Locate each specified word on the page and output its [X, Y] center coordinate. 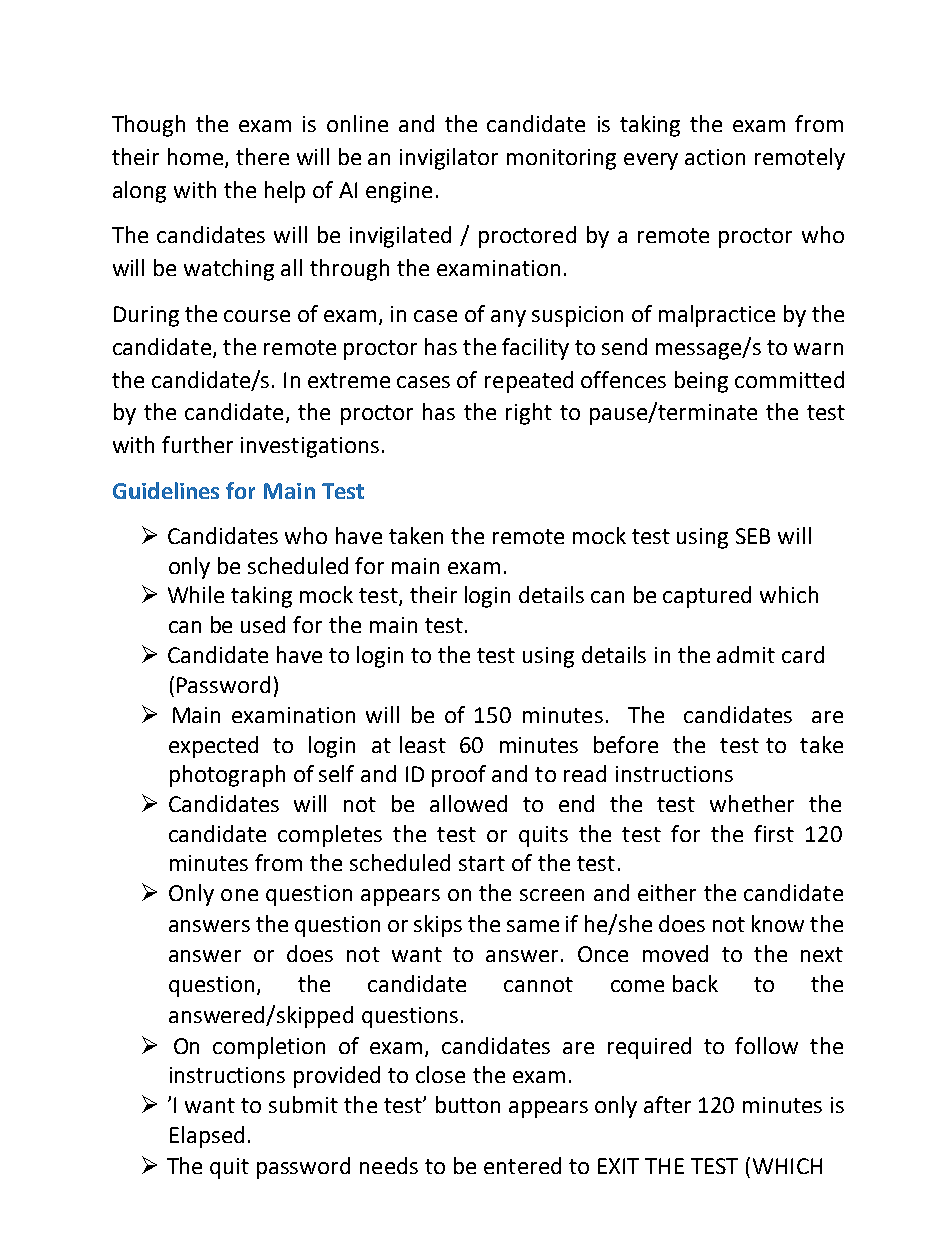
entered [522, 1165]
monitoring [561, 159]
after [667, 1104]
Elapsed [207, 1137]
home [195, 156]
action [715, 157]
